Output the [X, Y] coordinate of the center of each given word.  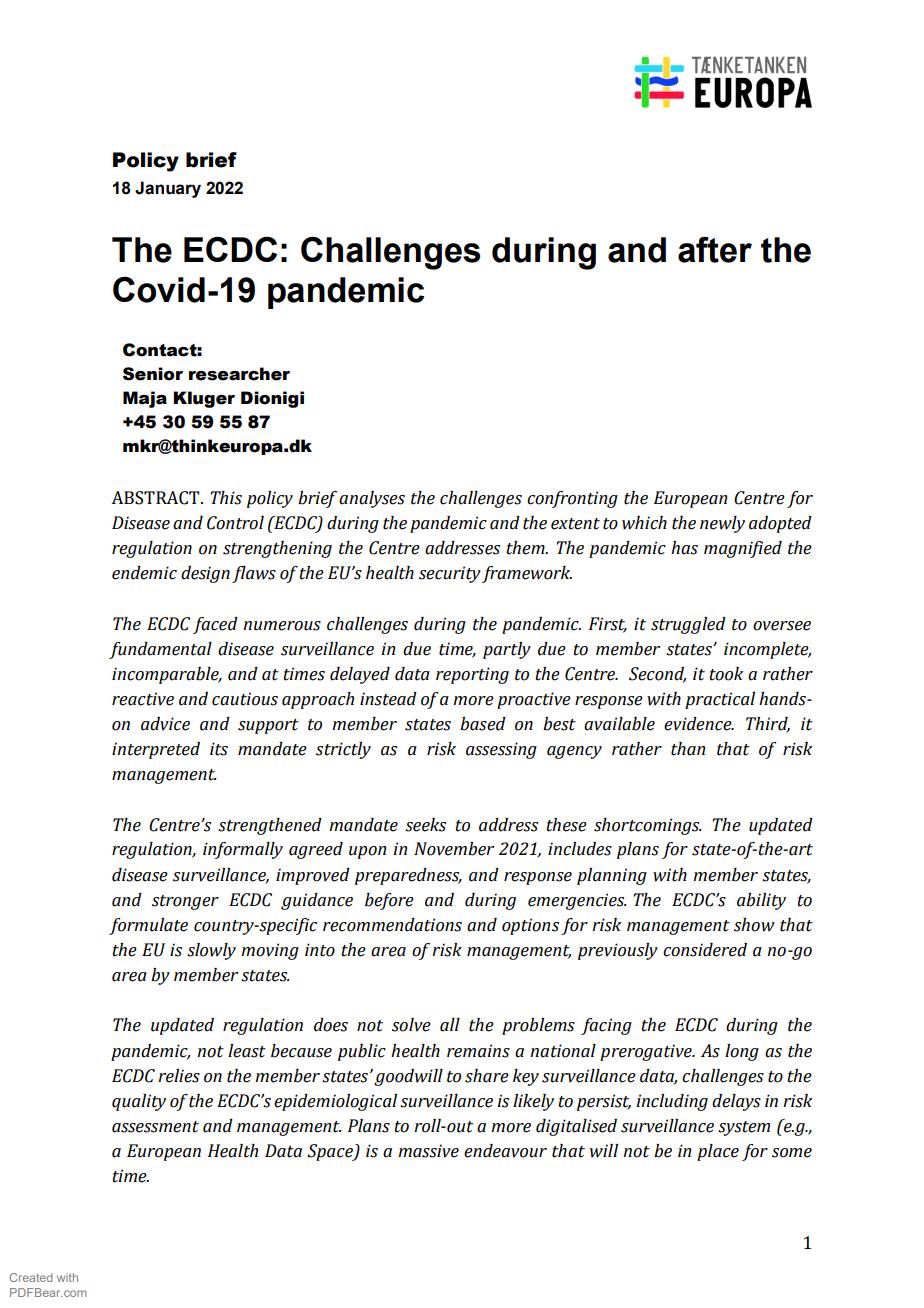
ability [761, 901]
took [726, 674]
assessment [155, 1127]
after [715, 249]
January [168, 189]
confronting [572, 499]
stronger [185, 902]
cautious [245, 699]
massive [428, 1151]
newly [722, 524]
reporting [472, 675]
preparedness [408, 876]
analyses [372, 499]
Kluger [204, 399]
